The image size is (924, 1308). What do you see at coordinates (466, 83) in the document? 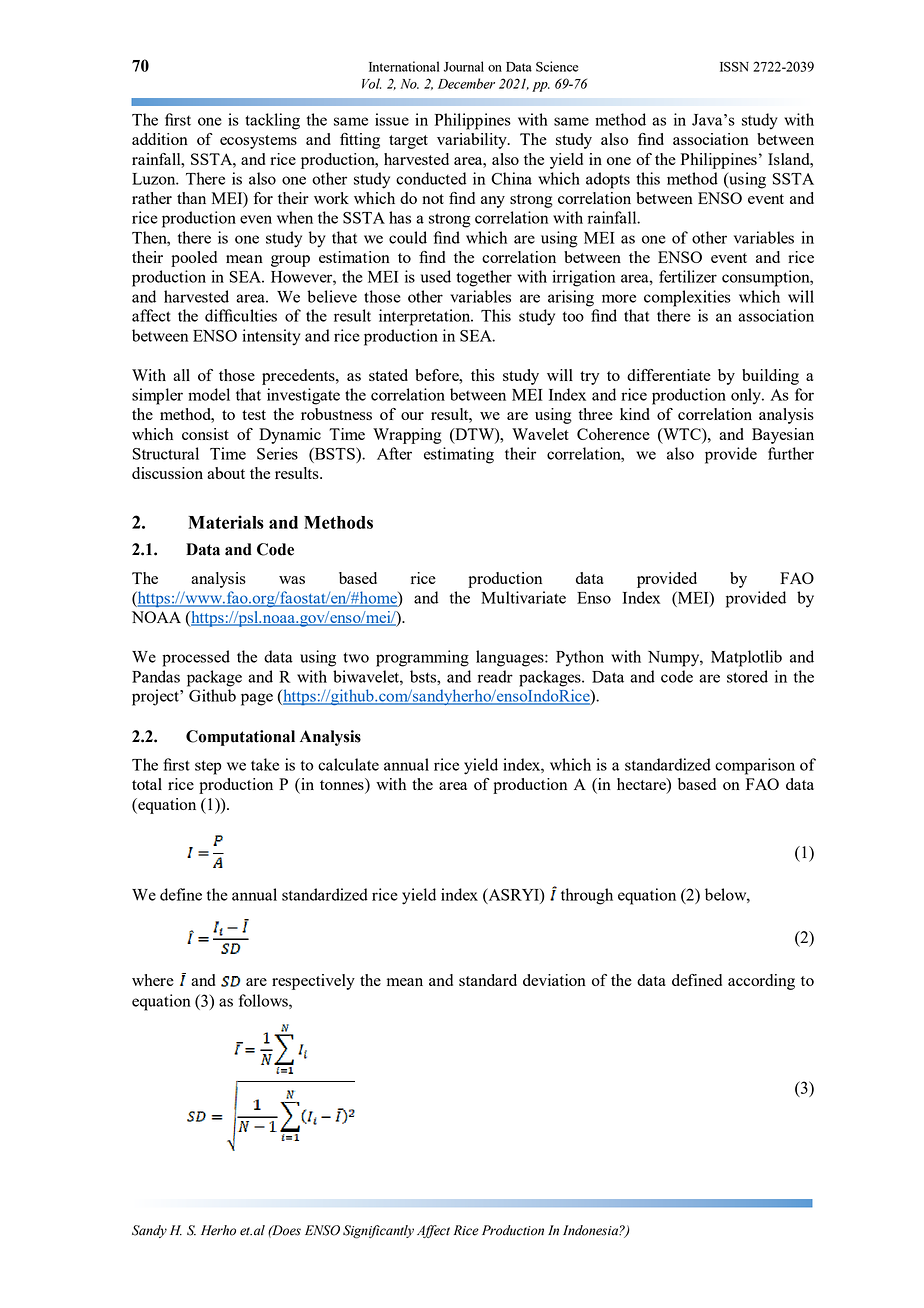
I see `December` at bounding box center [466, 83].
